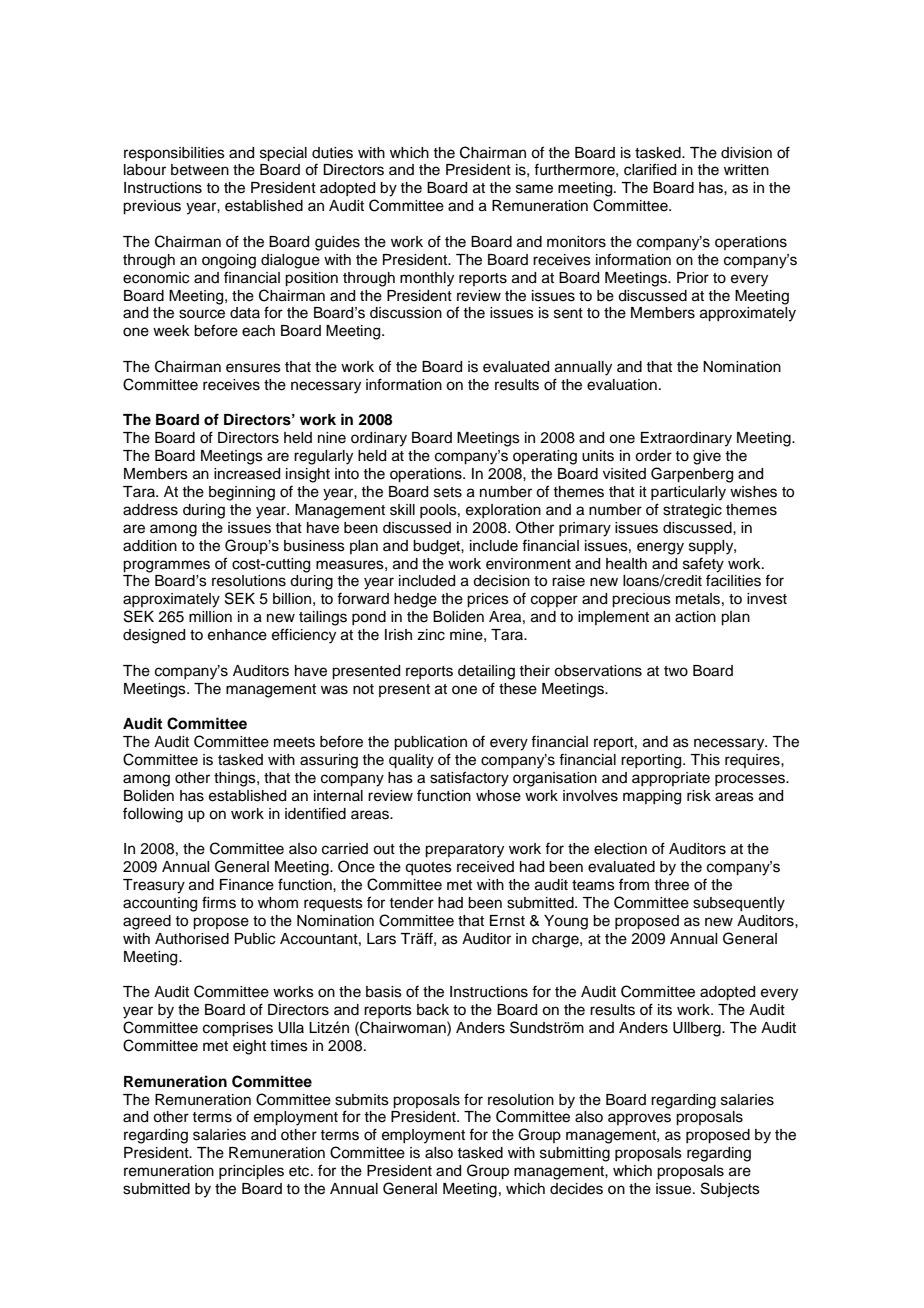  What do you see at coordinates (650, 169) in the image?
I see `clarified` at bounding box center [650, 169].
